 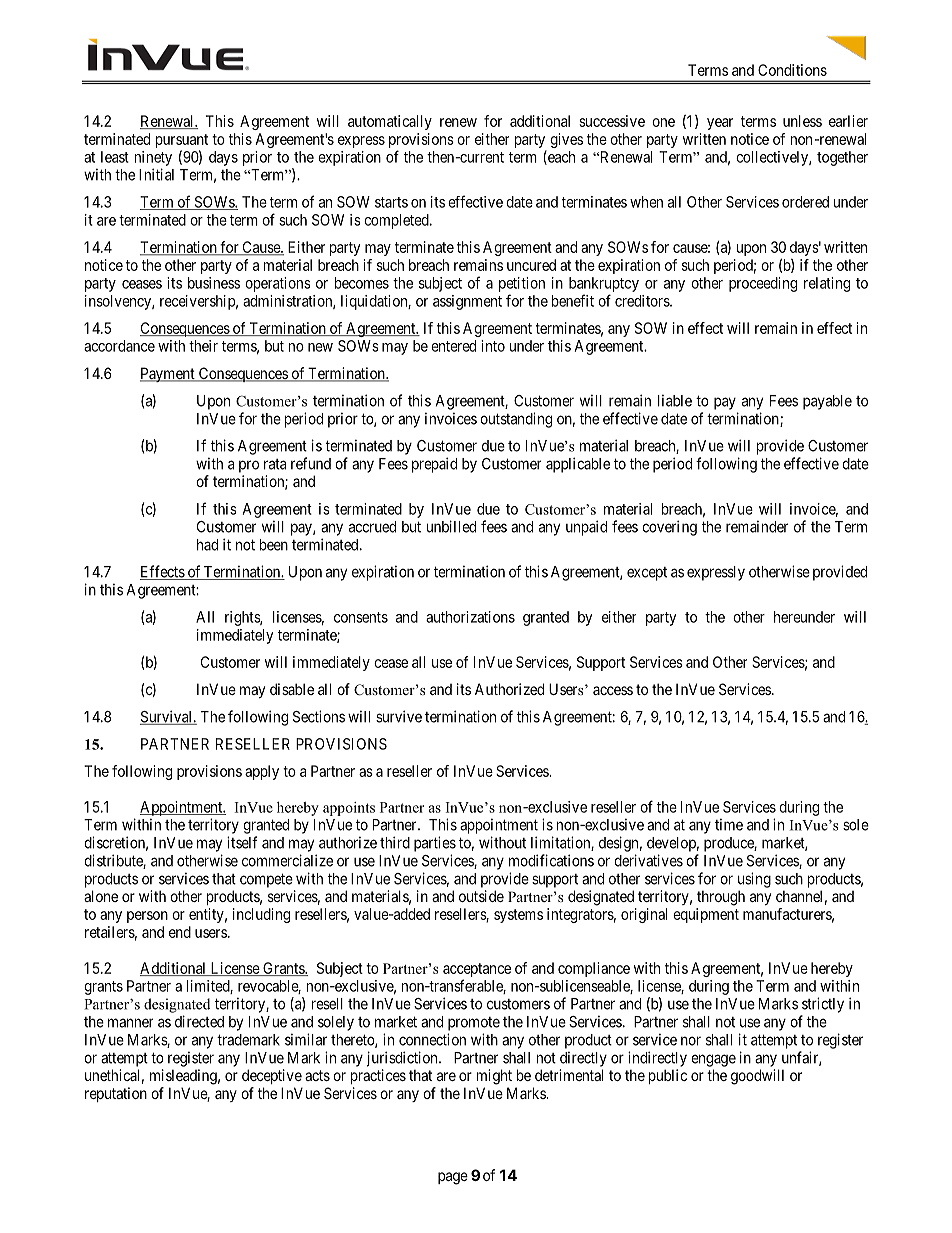 What do you see at coordinates (470, 617) in the screenshot?
I see `authorizations` at bounding box center [470, 617].
